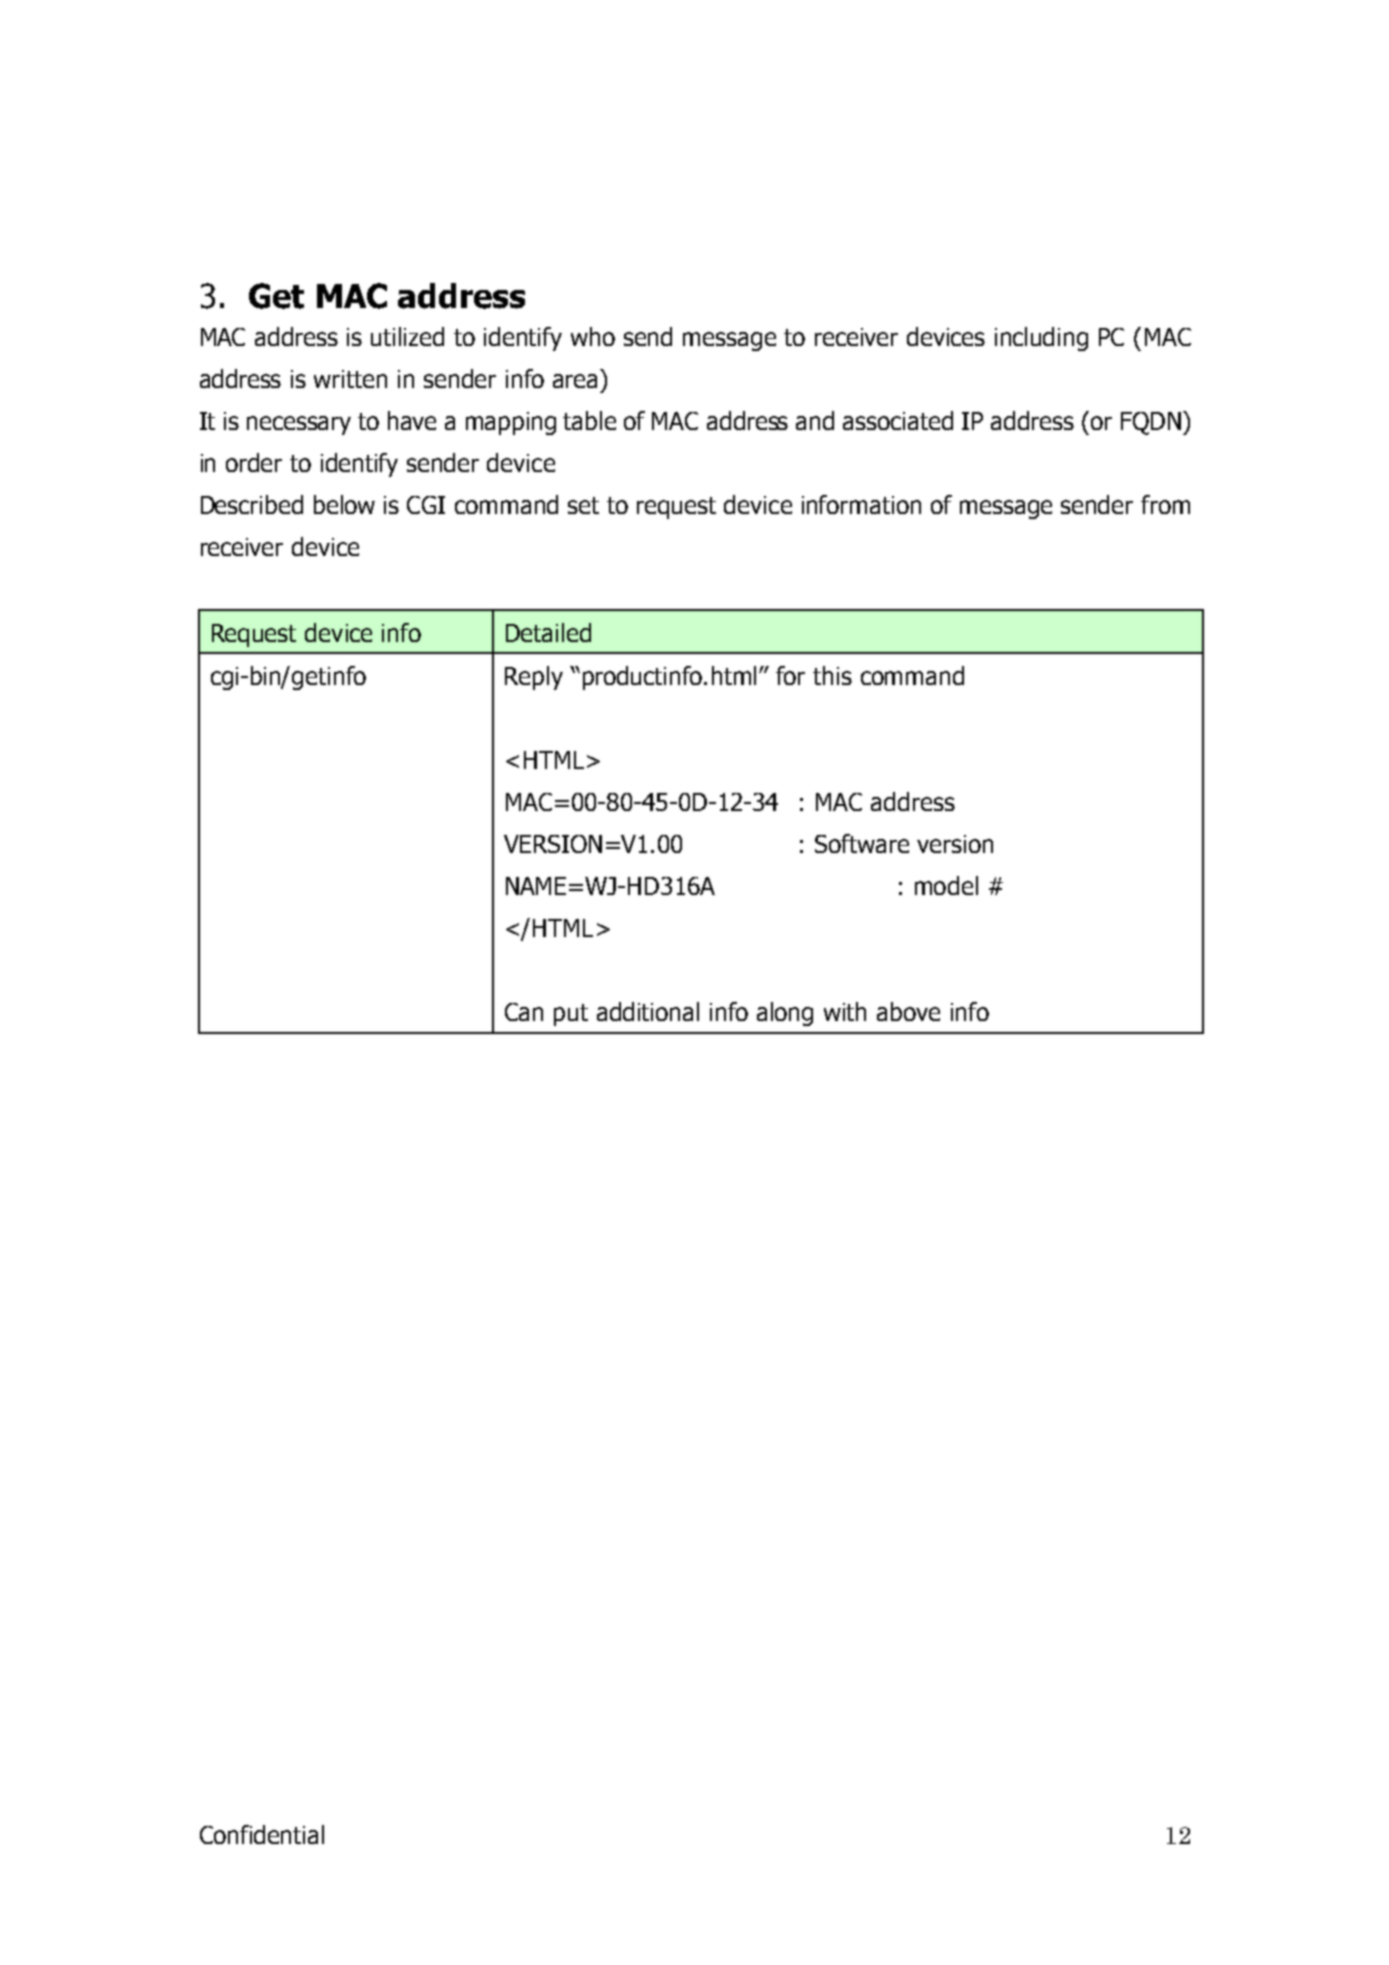 The width and height of the screenshot is (1389, 1965). I want to click on written, so click(350, 379).
